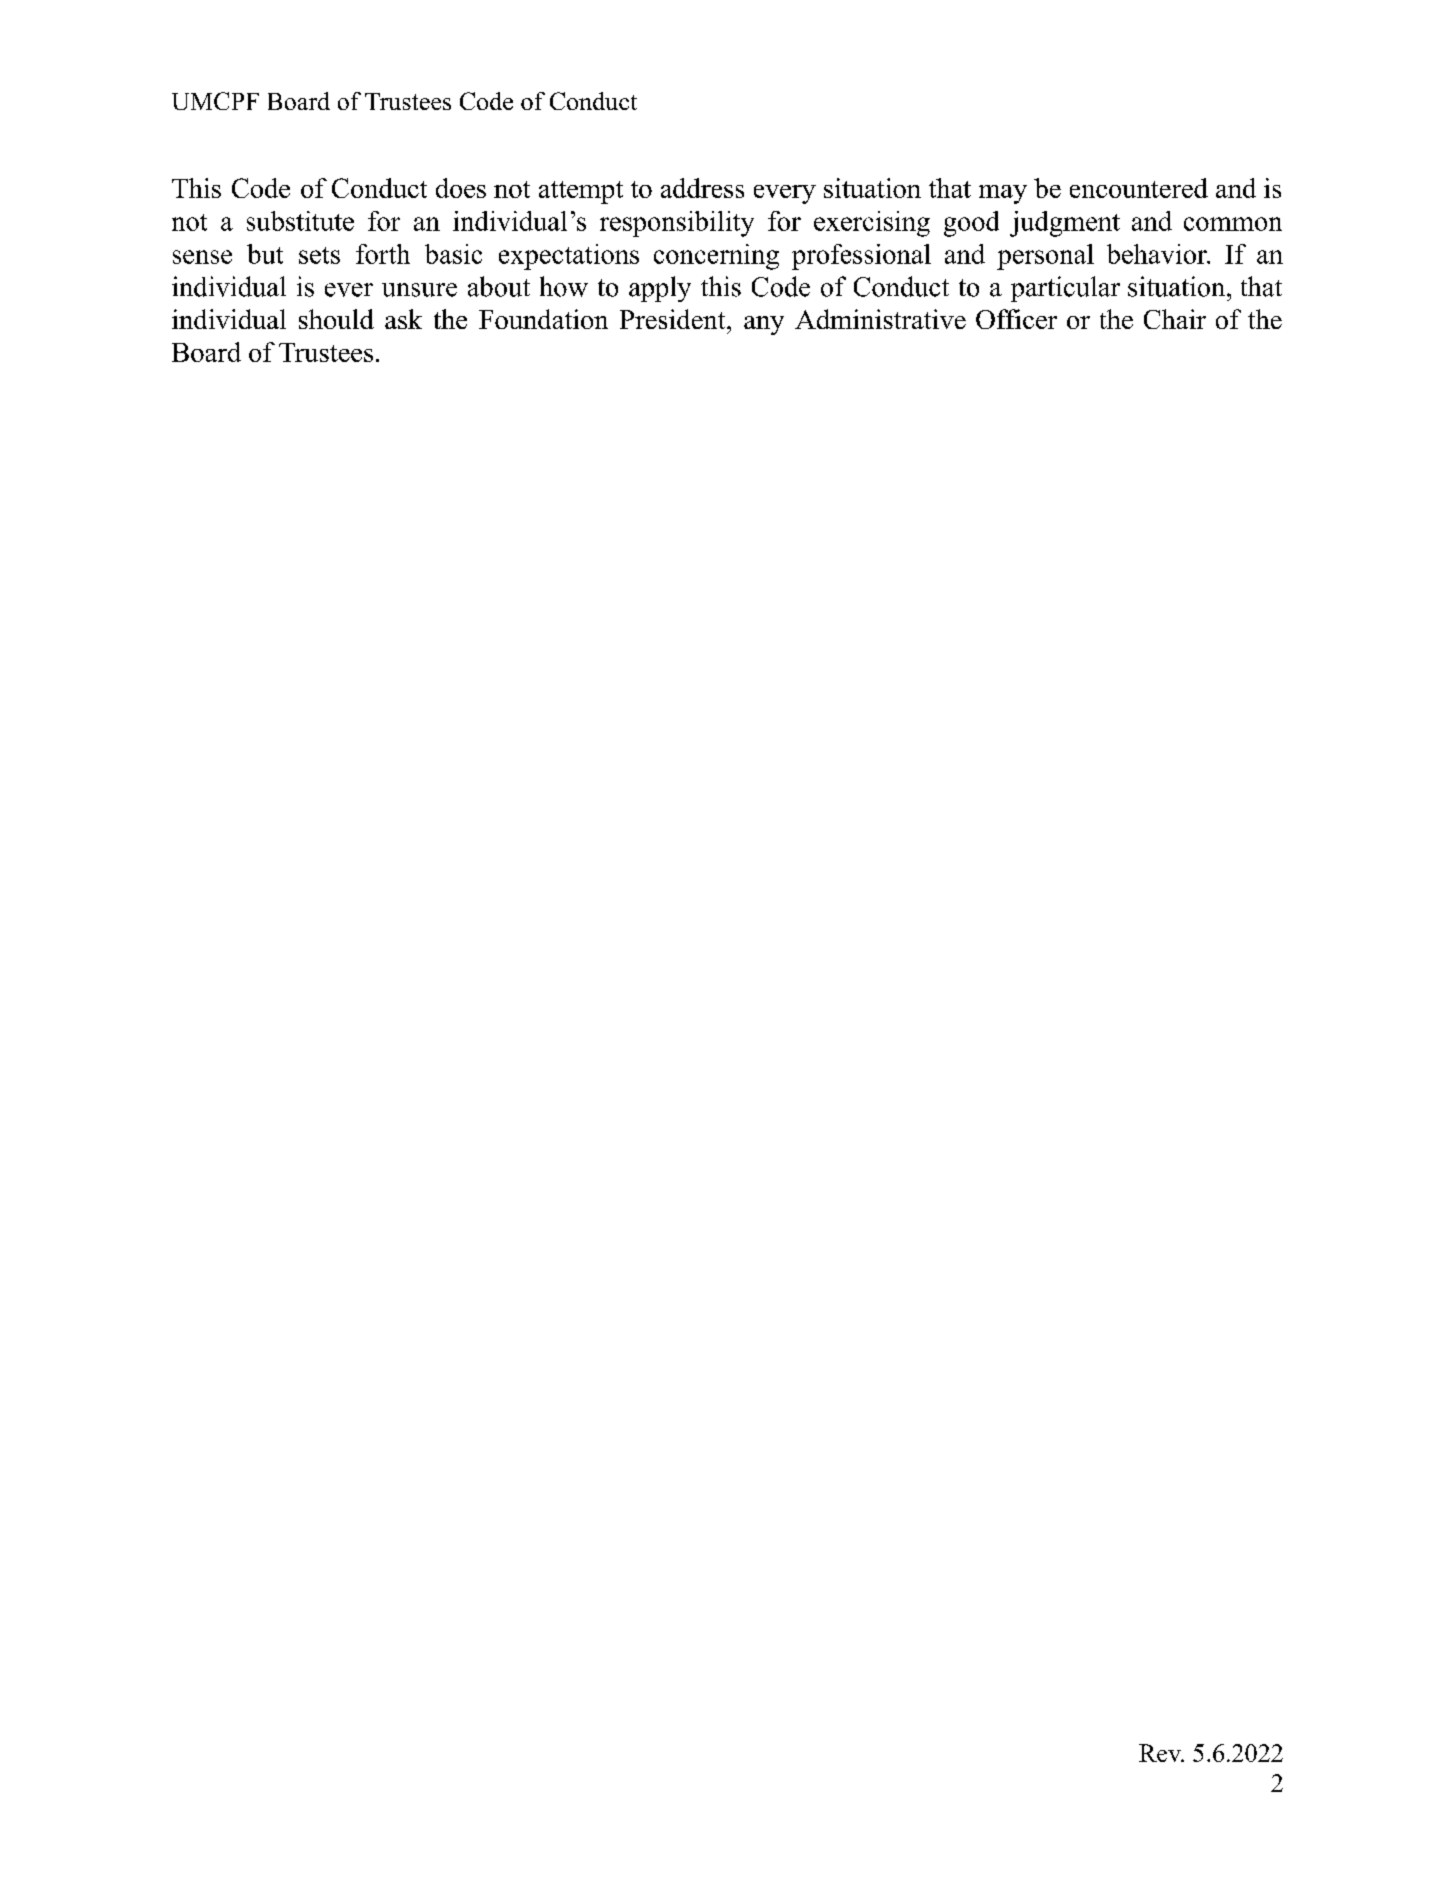  Describe the element at coordinates (764, 325) in the image. I see `any` at that location.
